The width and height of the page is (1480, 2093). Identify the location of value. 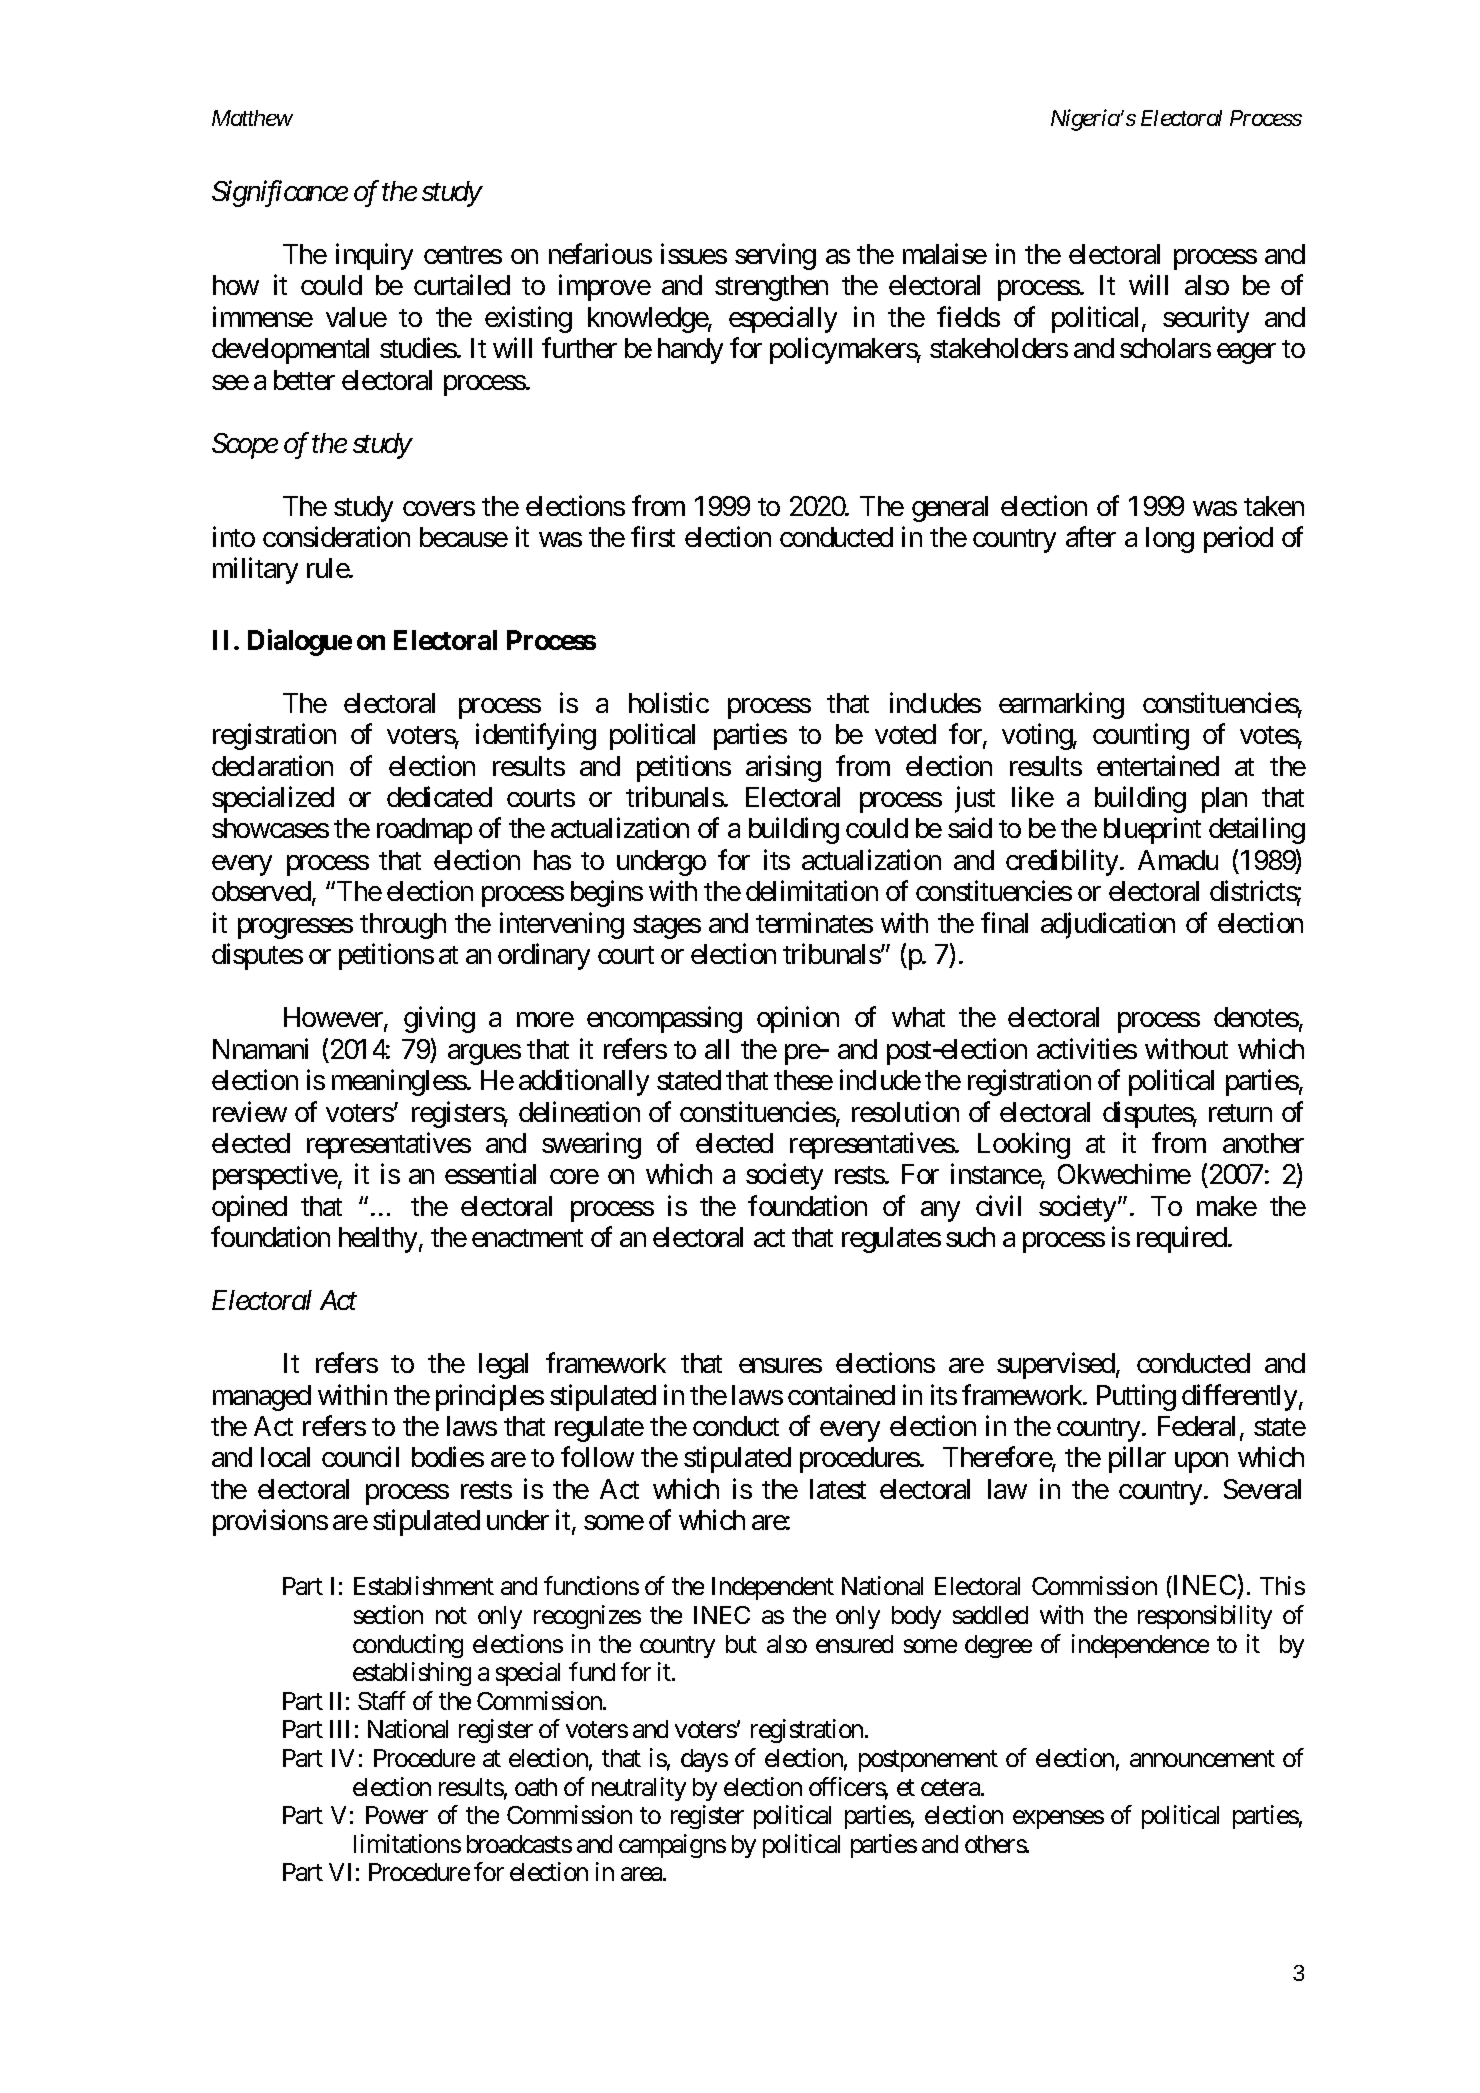
(356, 317).
